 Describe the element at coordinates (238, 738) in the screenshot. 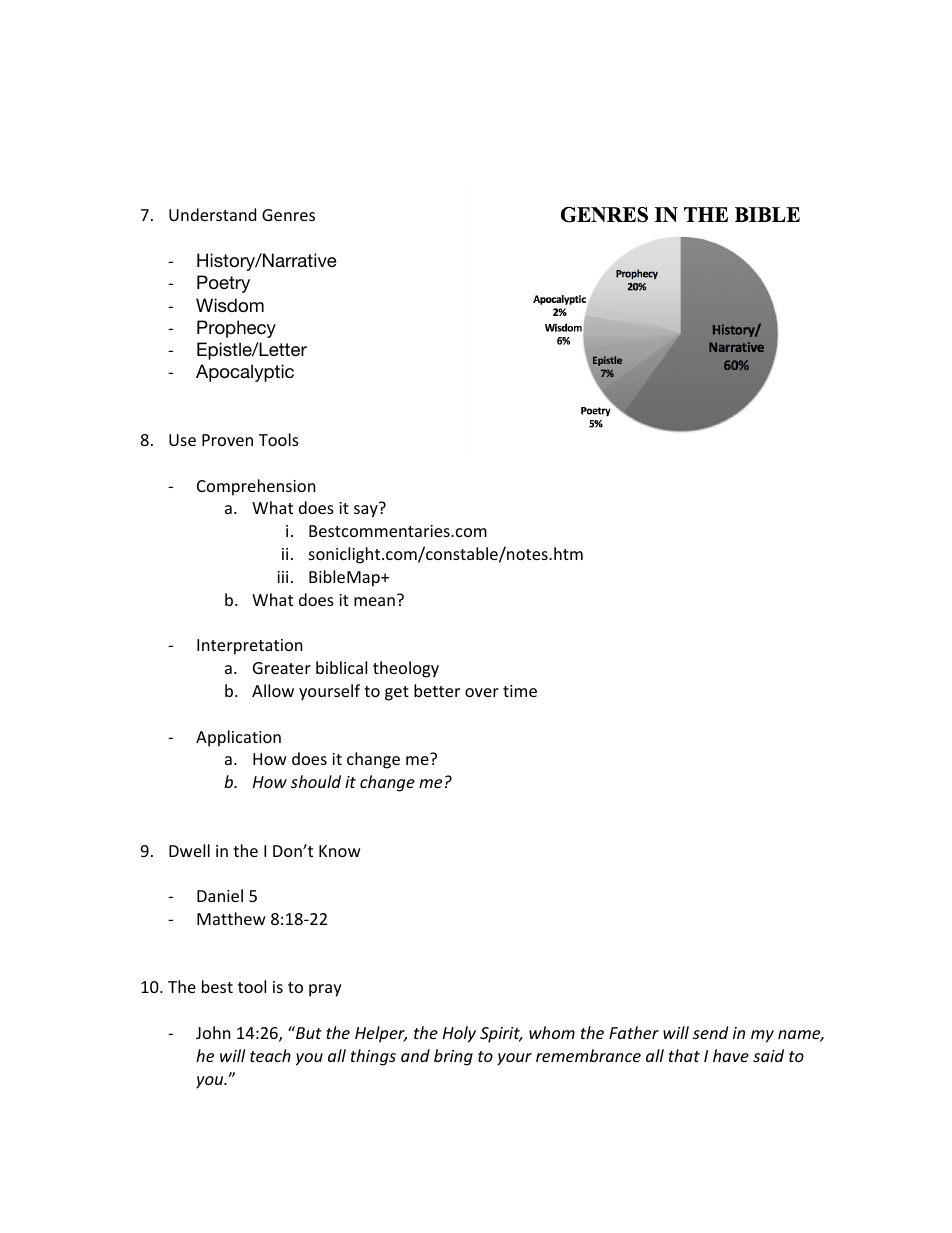

I see `Application` at that location.
